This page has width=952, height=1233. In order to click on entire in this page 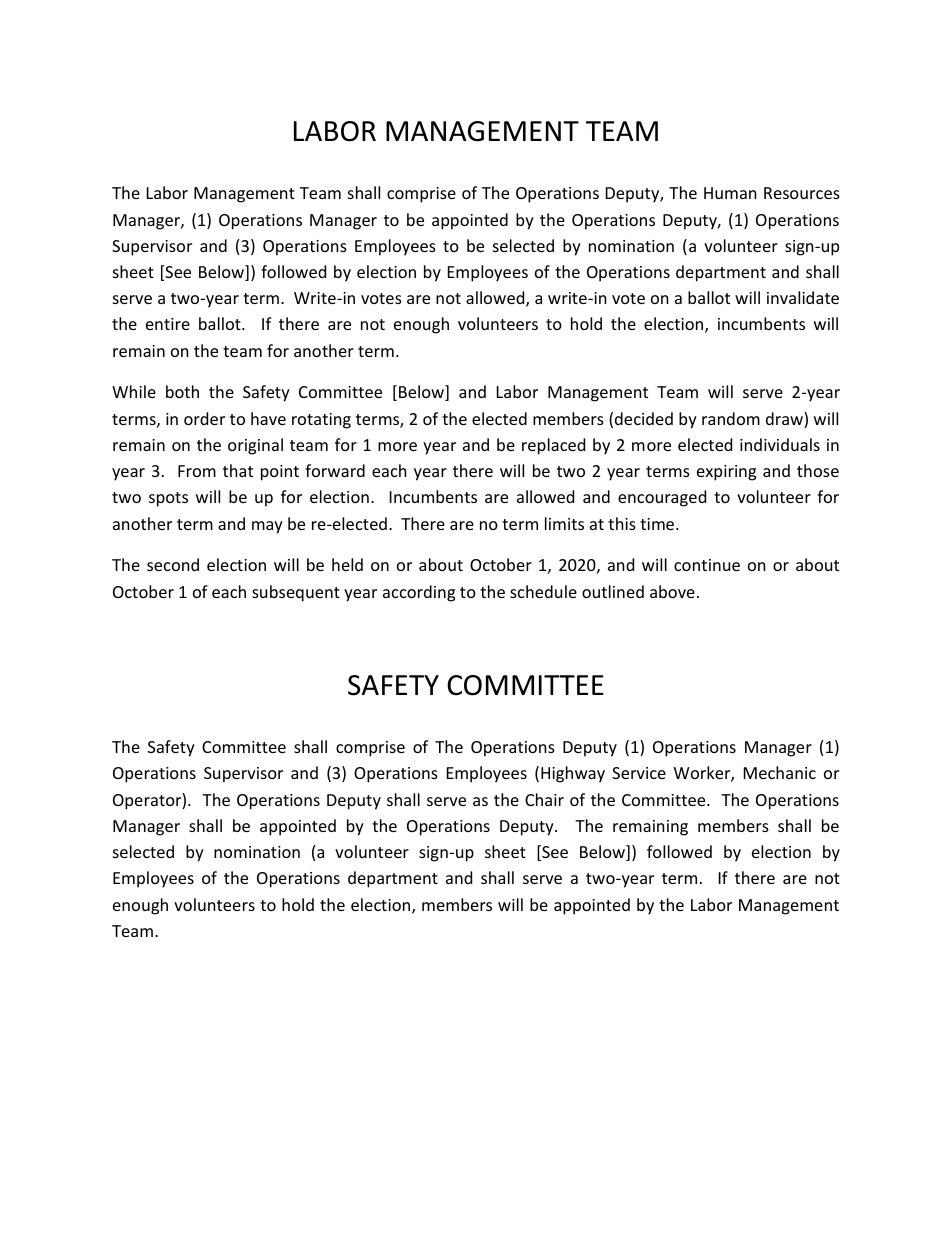, I will do `click(168, 324)`.
